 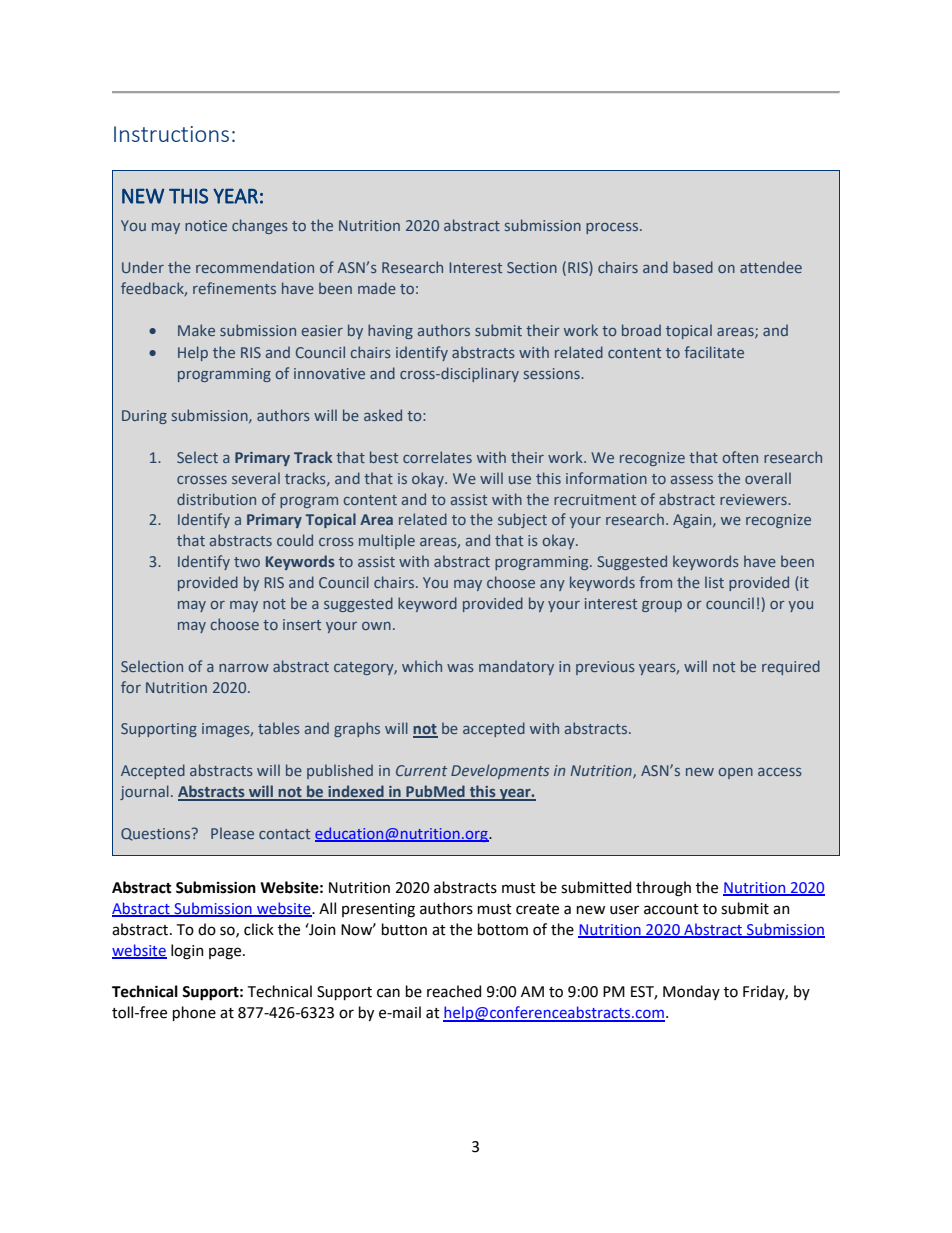 I want to click on Section, so click(x=532, y=267).
